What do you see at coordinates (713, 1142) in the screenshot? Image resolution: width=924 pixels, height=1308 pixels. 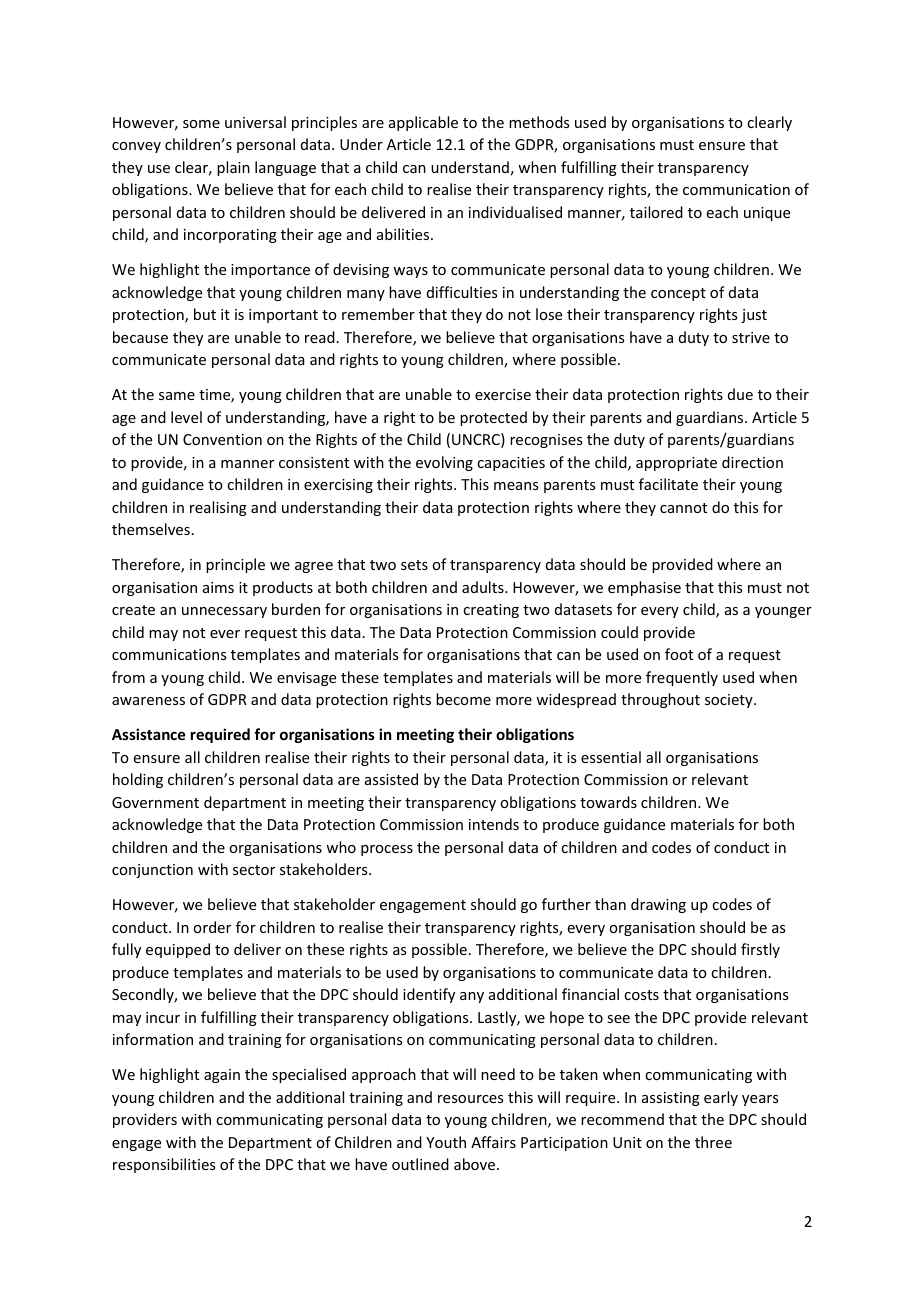 I see `three` at bounding box center [713, 1142].
